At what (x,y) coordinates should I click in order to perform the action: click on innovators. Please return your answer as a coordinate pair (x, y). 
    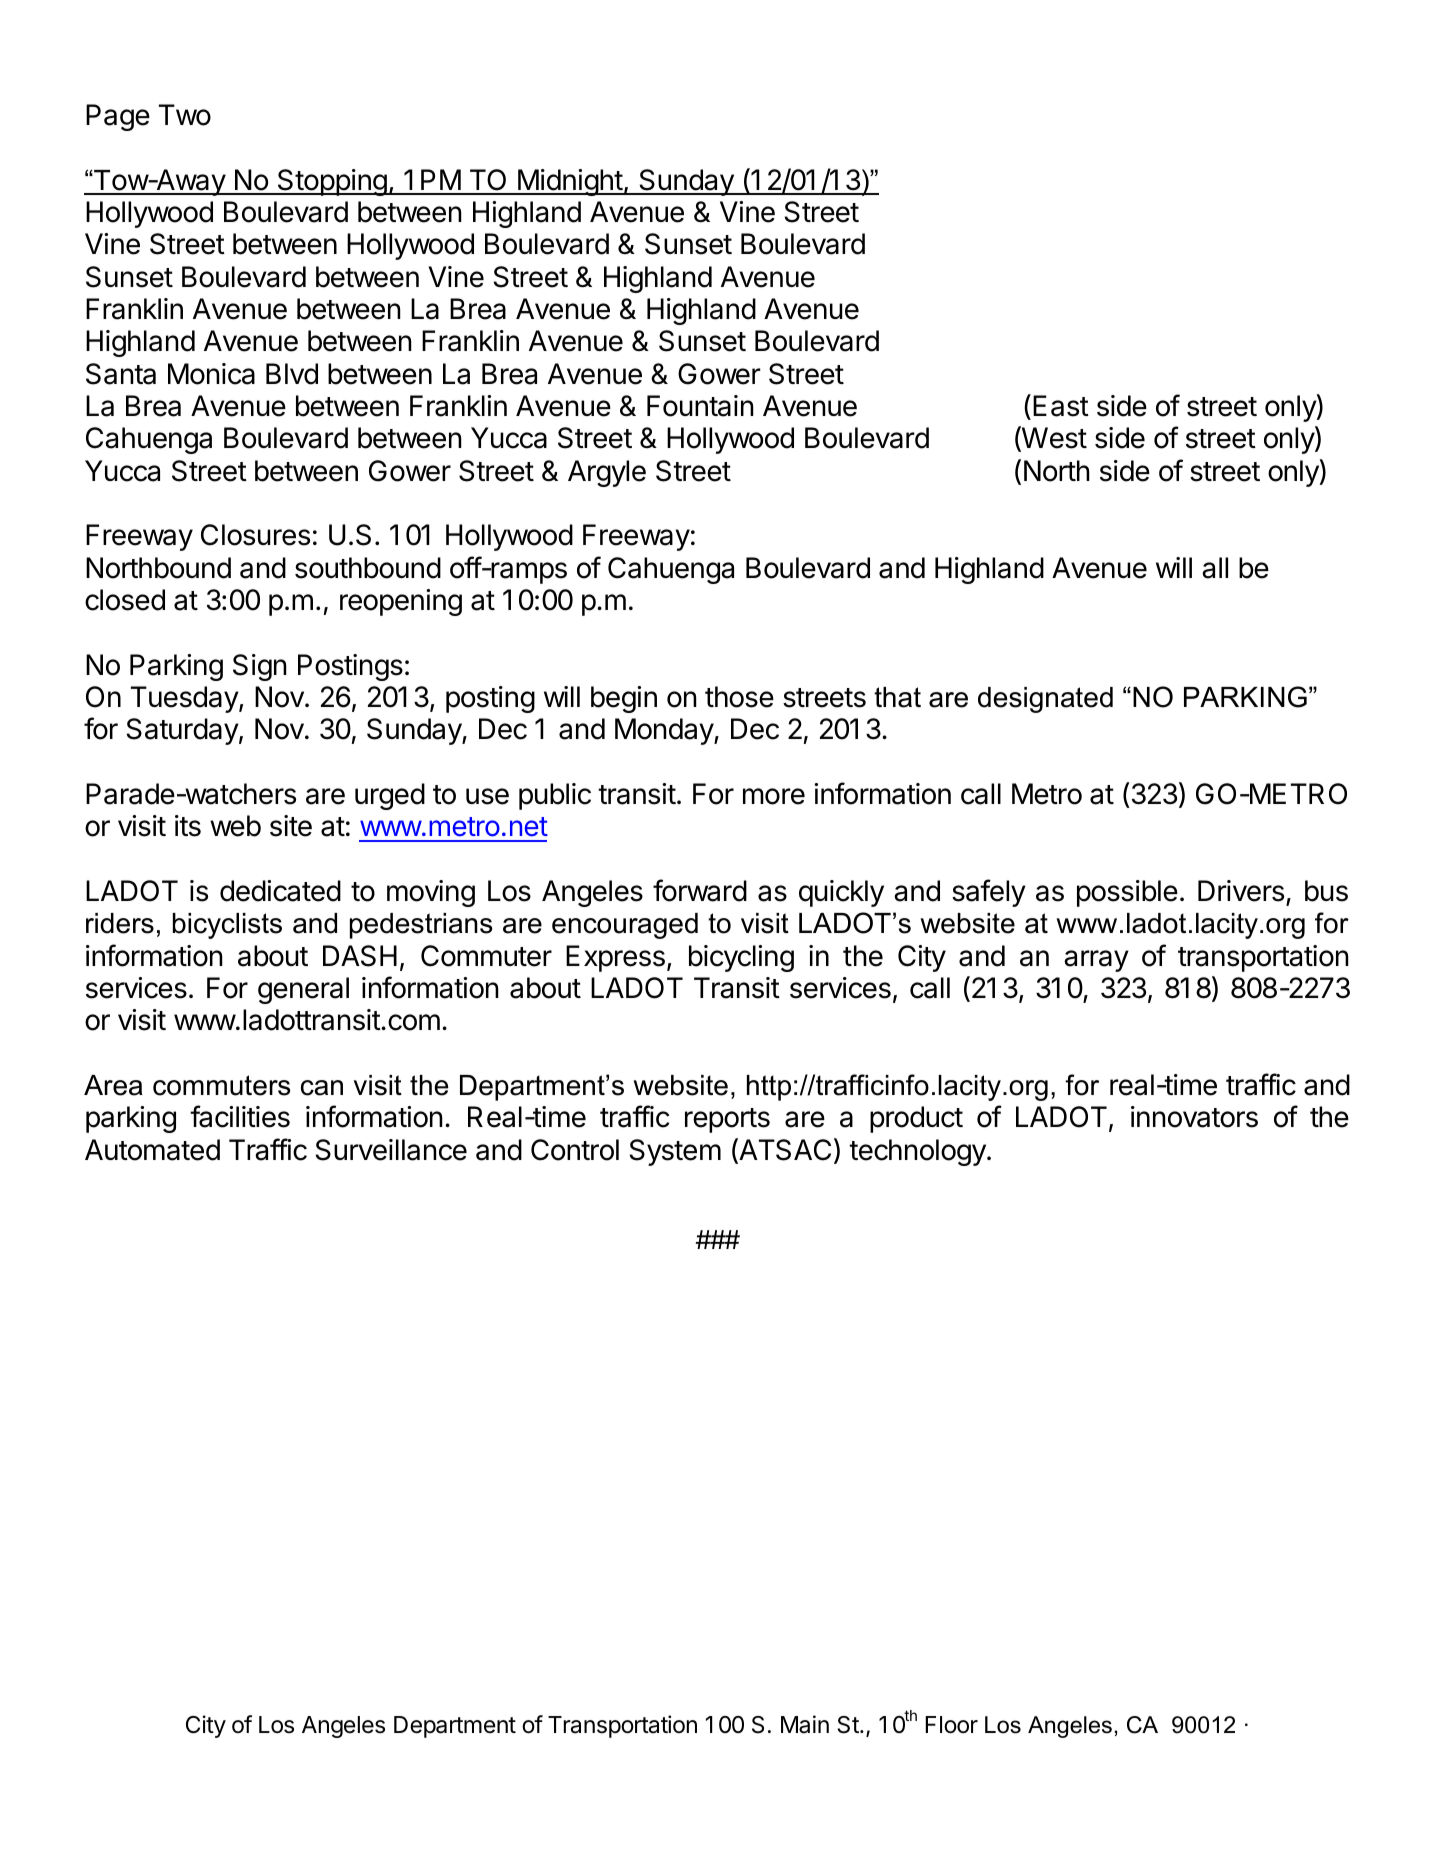
    Looking at the image, I should click on (1194, 1117).
